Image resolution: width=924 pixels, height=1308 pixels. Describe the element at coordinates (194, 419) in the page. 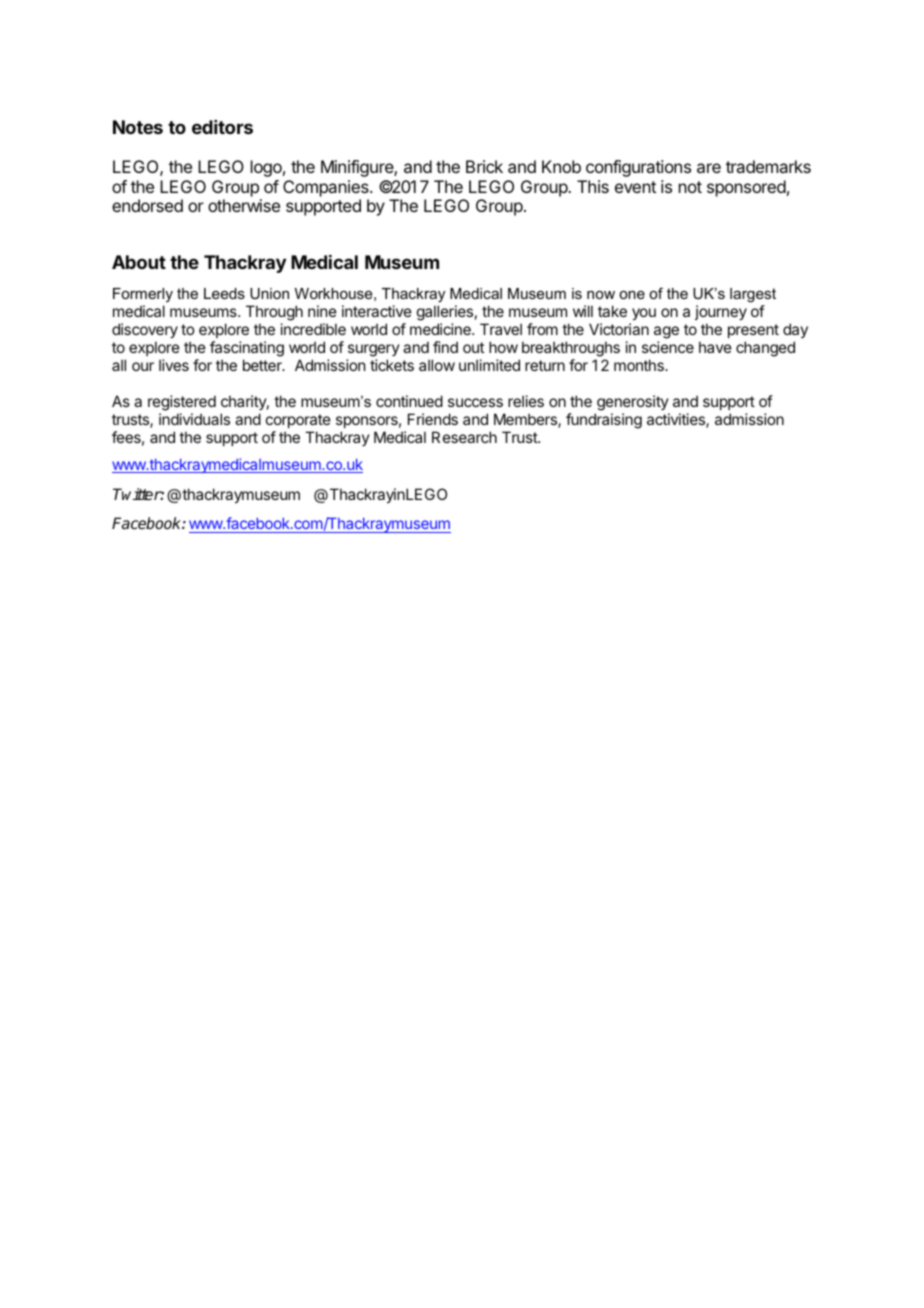

I see `individuals` at that location.
